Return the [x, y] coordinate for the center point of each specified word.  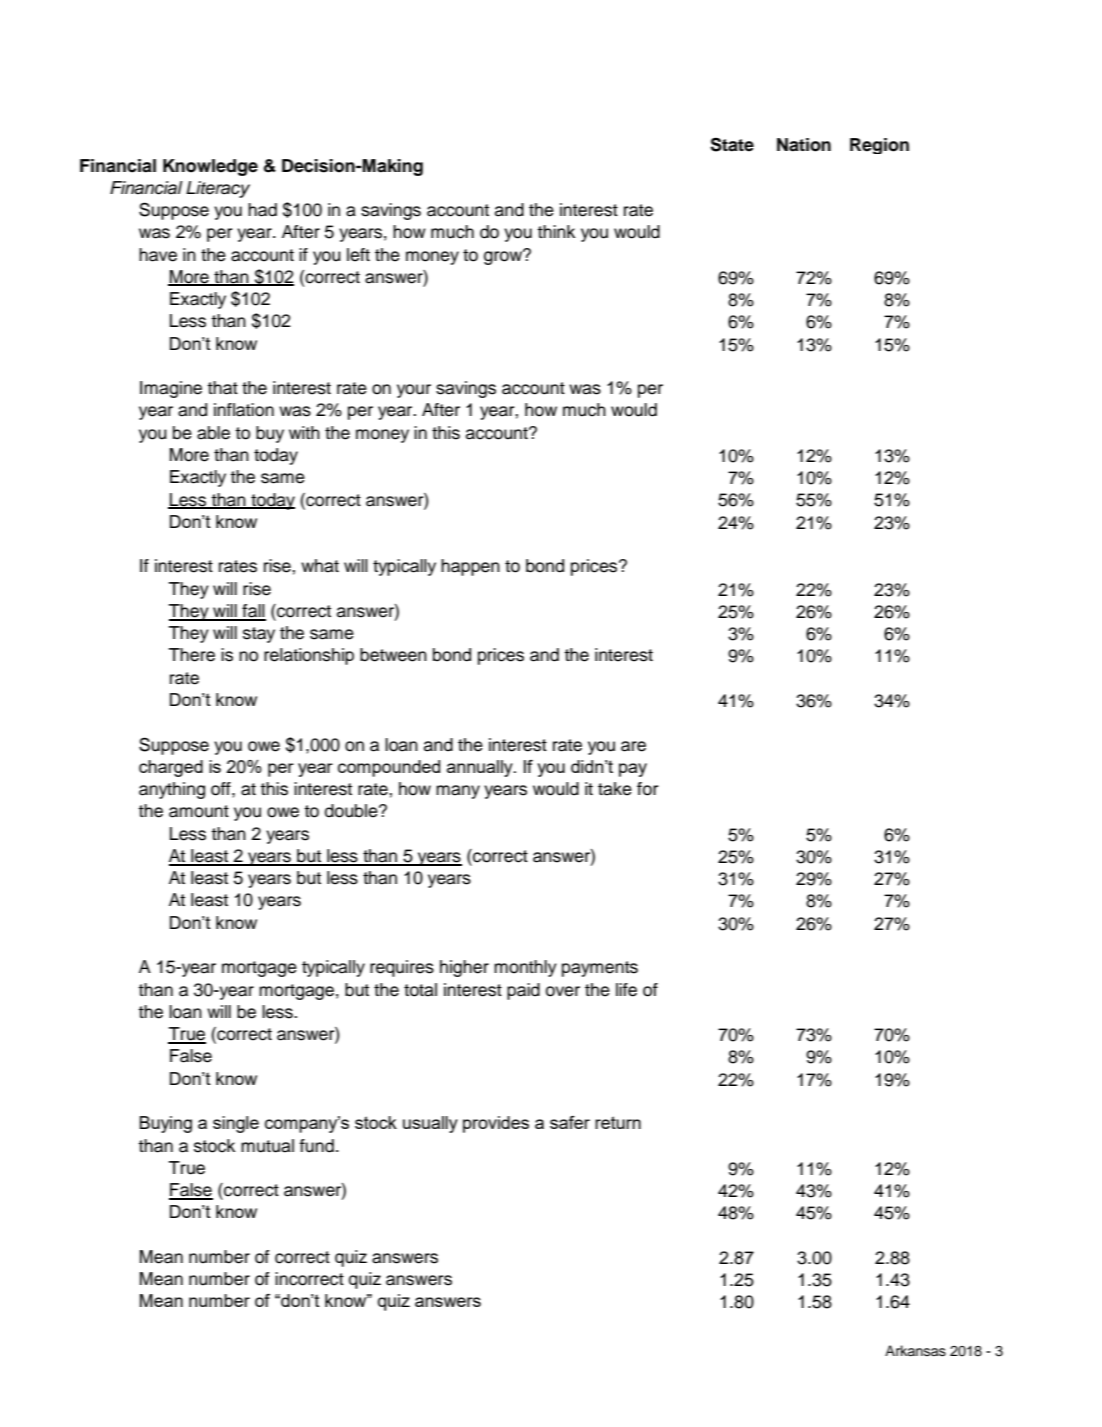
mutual [267, 1146]
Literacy [218, 189]
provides [496, 1124]
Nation [804, 145]
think [556, 231]
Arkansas [915, 1351]
